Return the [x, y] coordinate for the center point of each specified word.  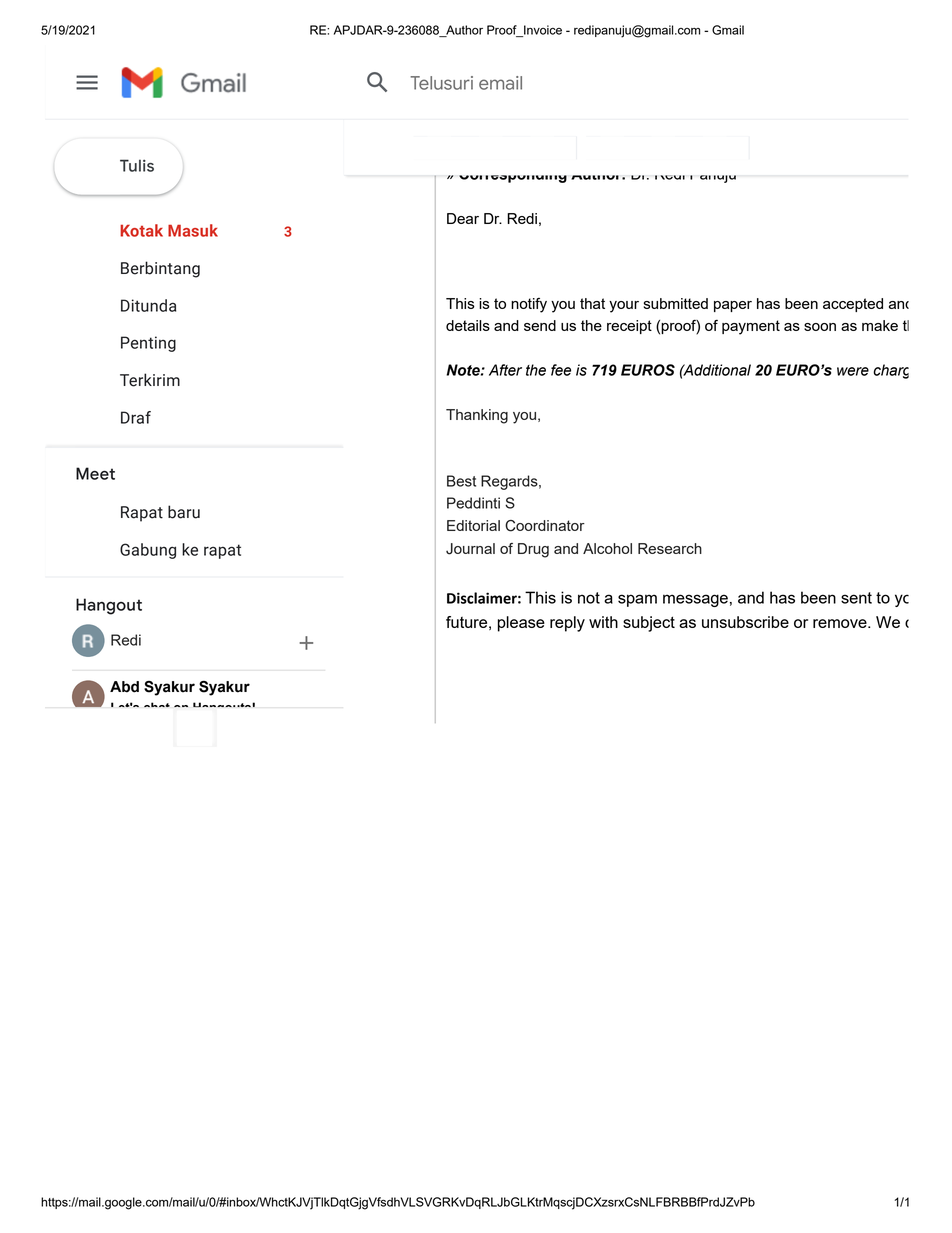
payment [751, 327]
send [540, 325]
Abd [124, 687]
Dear [463, 218]
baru [184, 512]
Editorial [473, 525]
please [521, 624]
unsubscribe [745, 622]
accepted [853, 305]
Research [670, 548]
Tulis [137, 165]
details [468, 325]
